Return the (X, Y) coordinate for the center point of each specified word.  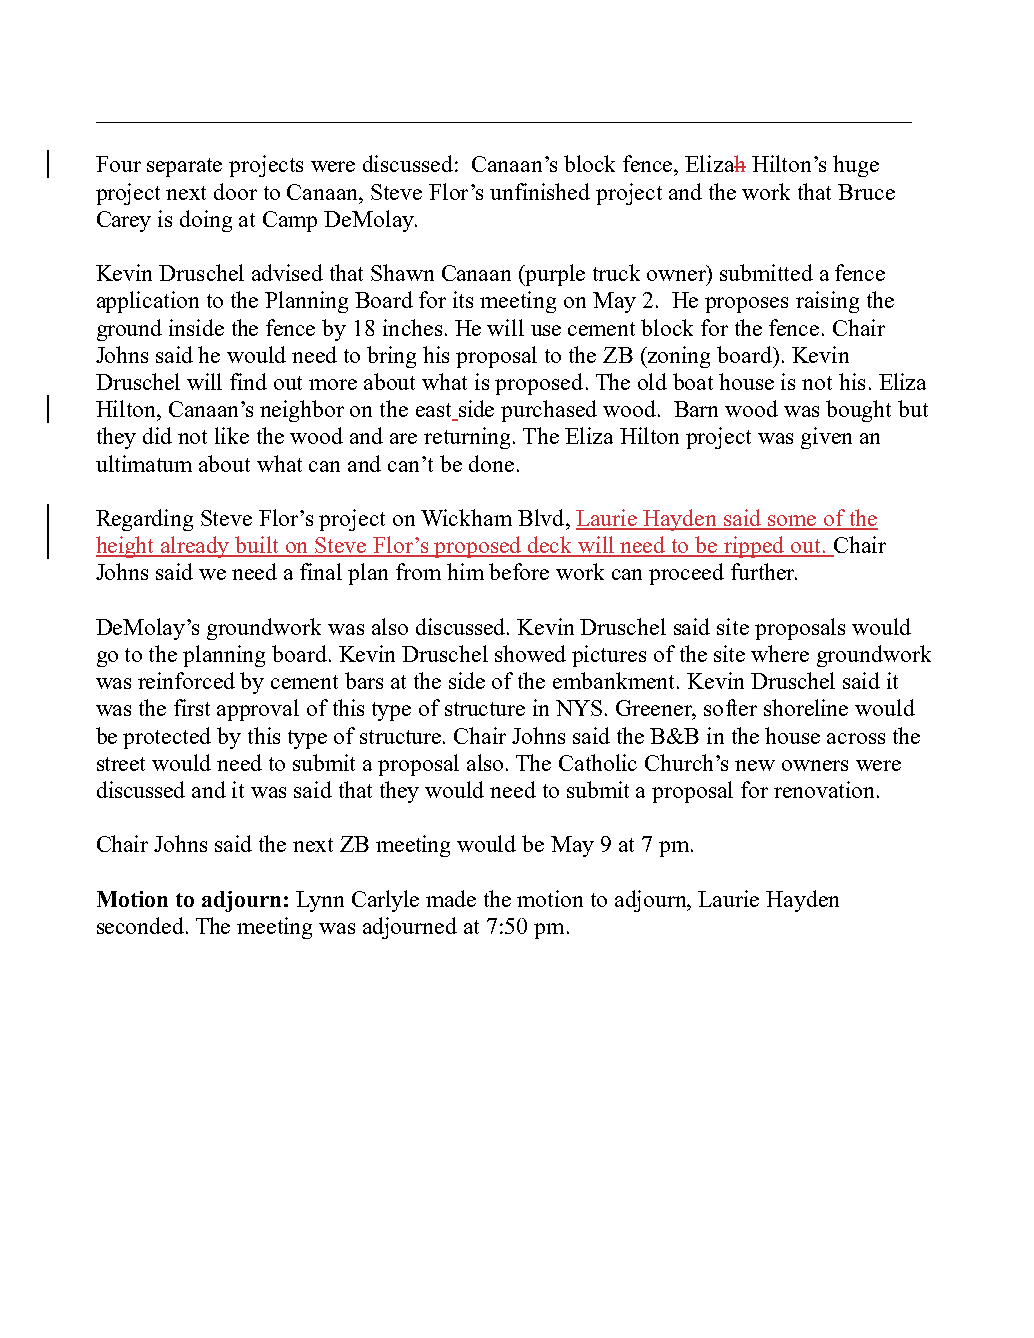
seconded (140, 925)
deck (550, 546)
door (235, 191)
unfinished (540, 191)
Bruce (866, 192)
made (451, 898)
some (792, 522)
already (196, 547)
